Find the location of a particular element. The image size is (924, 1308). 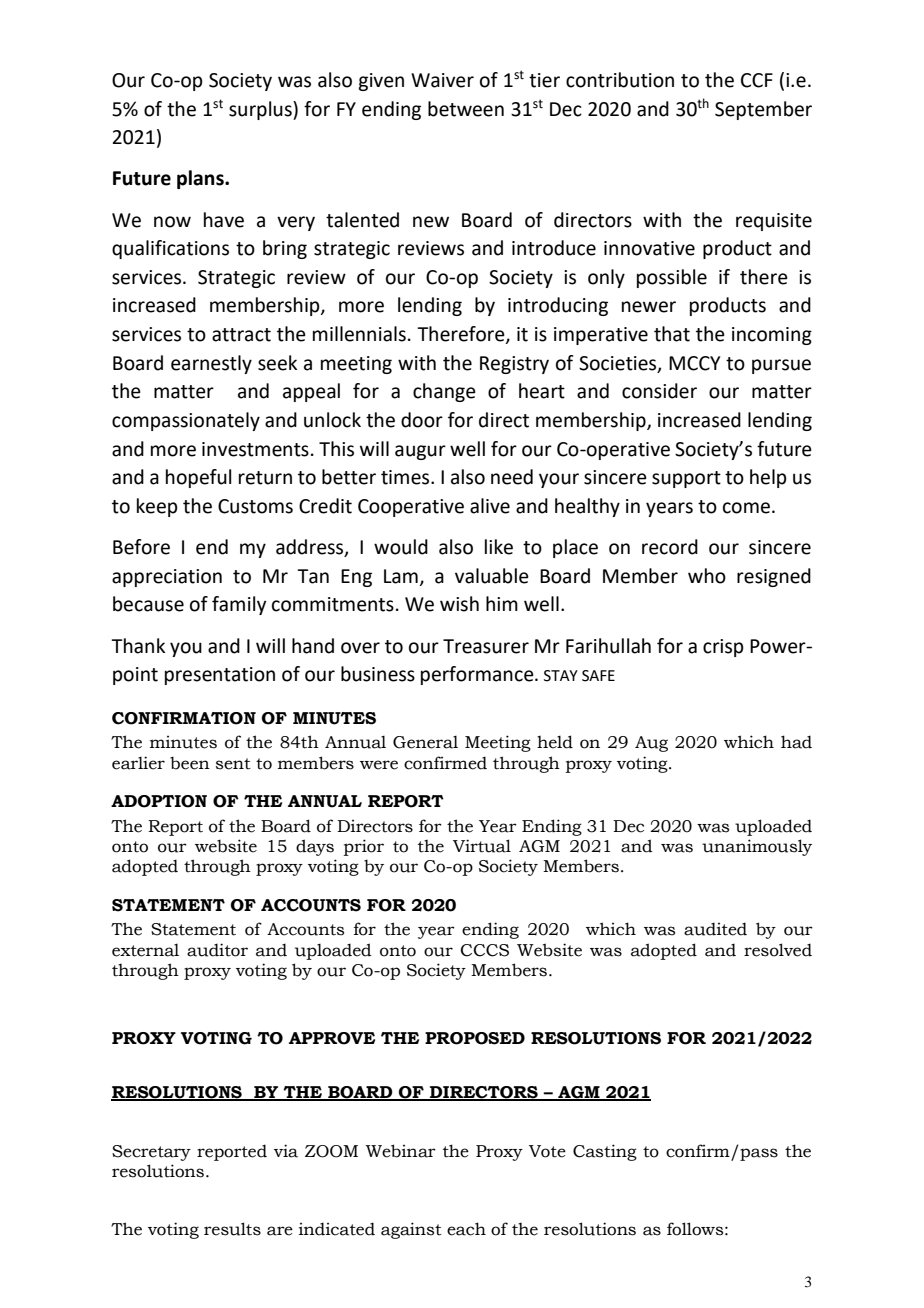

Virtual is located at coordinates (482, 846).
